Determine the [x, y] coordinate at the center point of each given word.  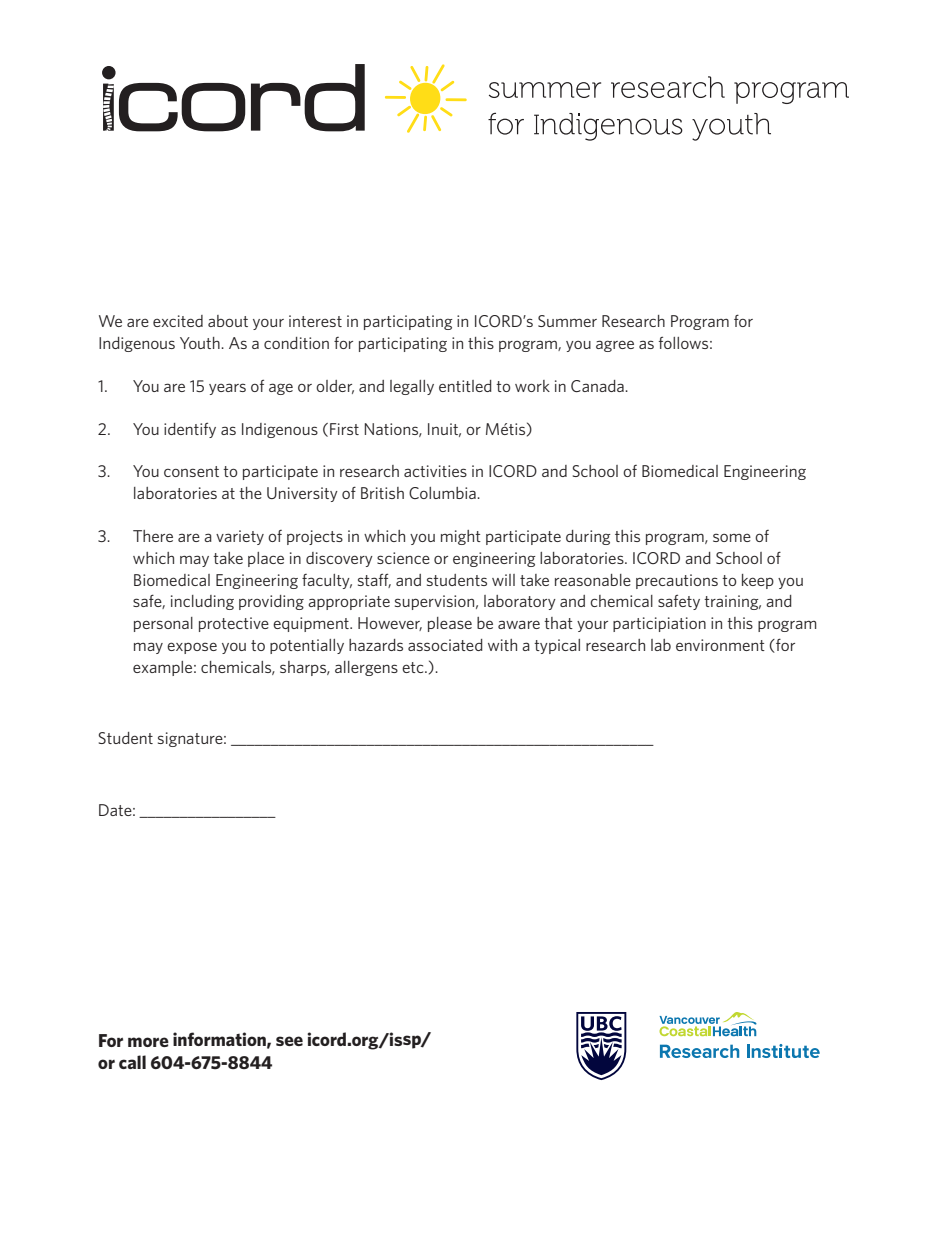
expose [192, 648]
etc [414, 667]
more [148, 1042]
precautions [677, 581]
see [289, 1041]
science [403, 558]
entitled [465, 386]
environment [720, 645]
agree [615, 346]
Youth [201, 343]
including [202, 602]
